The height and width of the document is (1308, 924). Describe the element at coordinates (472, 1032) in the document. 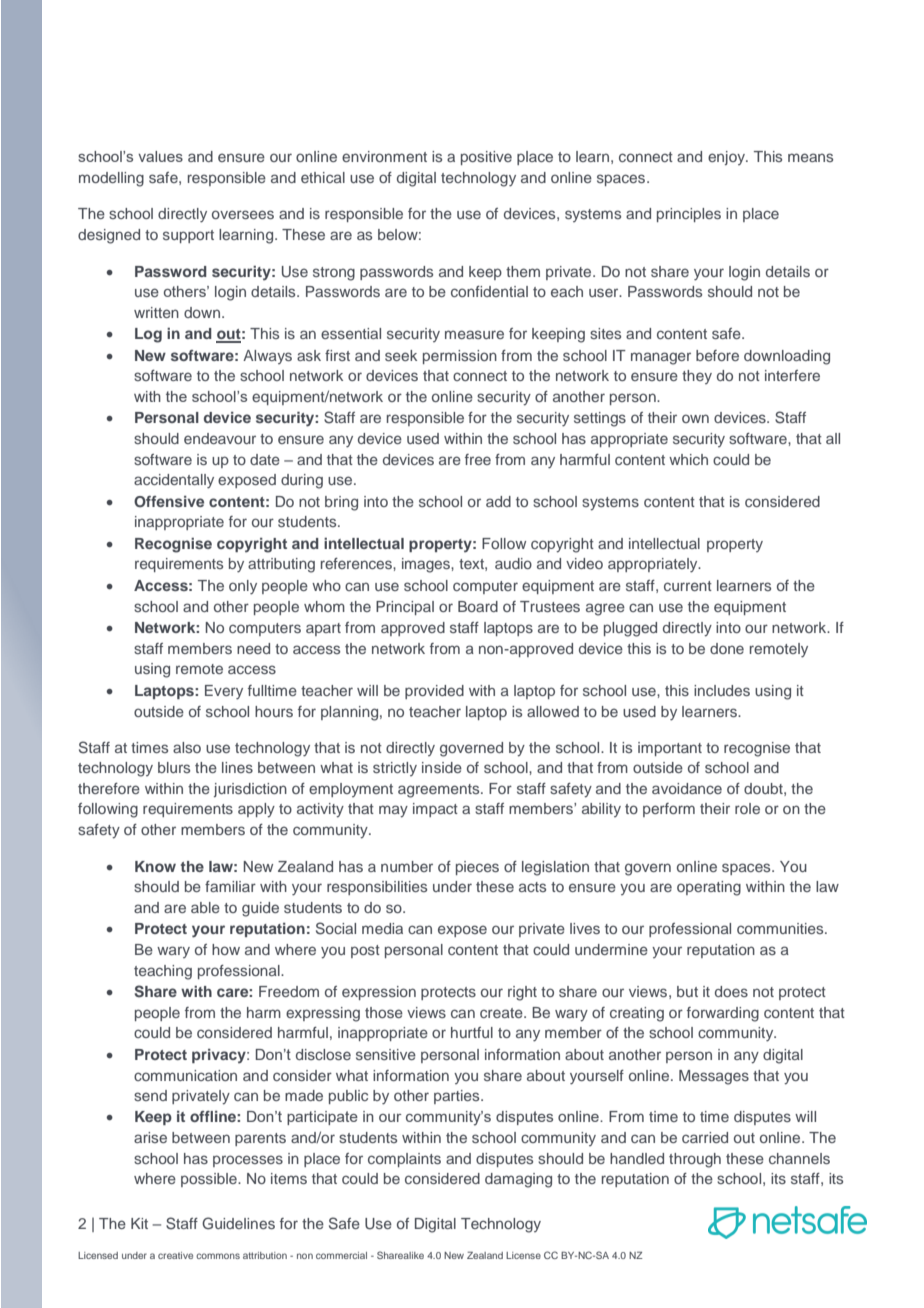

I see `hurtful` at that location.
